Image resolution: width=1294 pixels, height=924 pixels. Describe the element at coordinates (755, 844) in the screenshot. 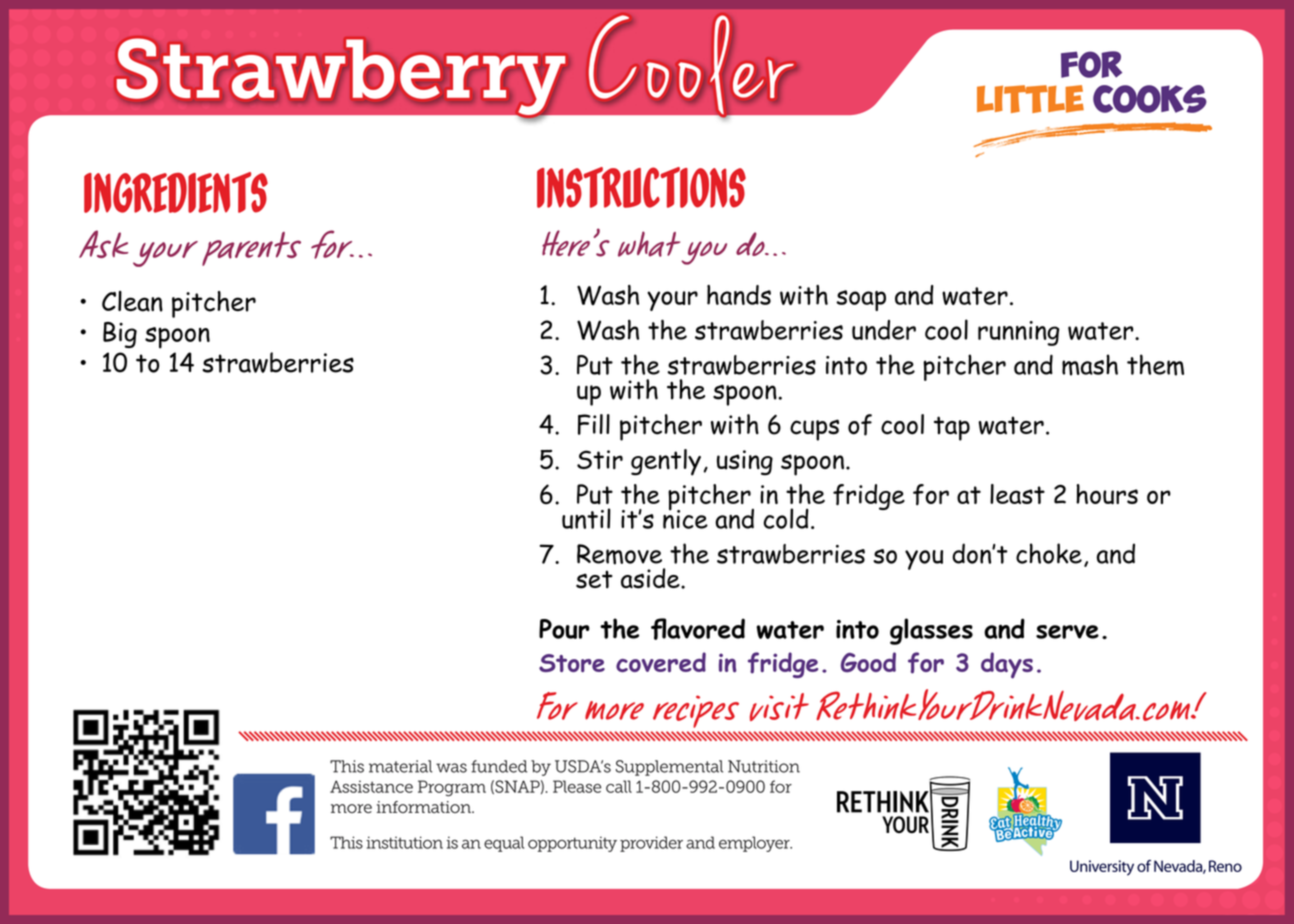

I see `employer` at that location.
